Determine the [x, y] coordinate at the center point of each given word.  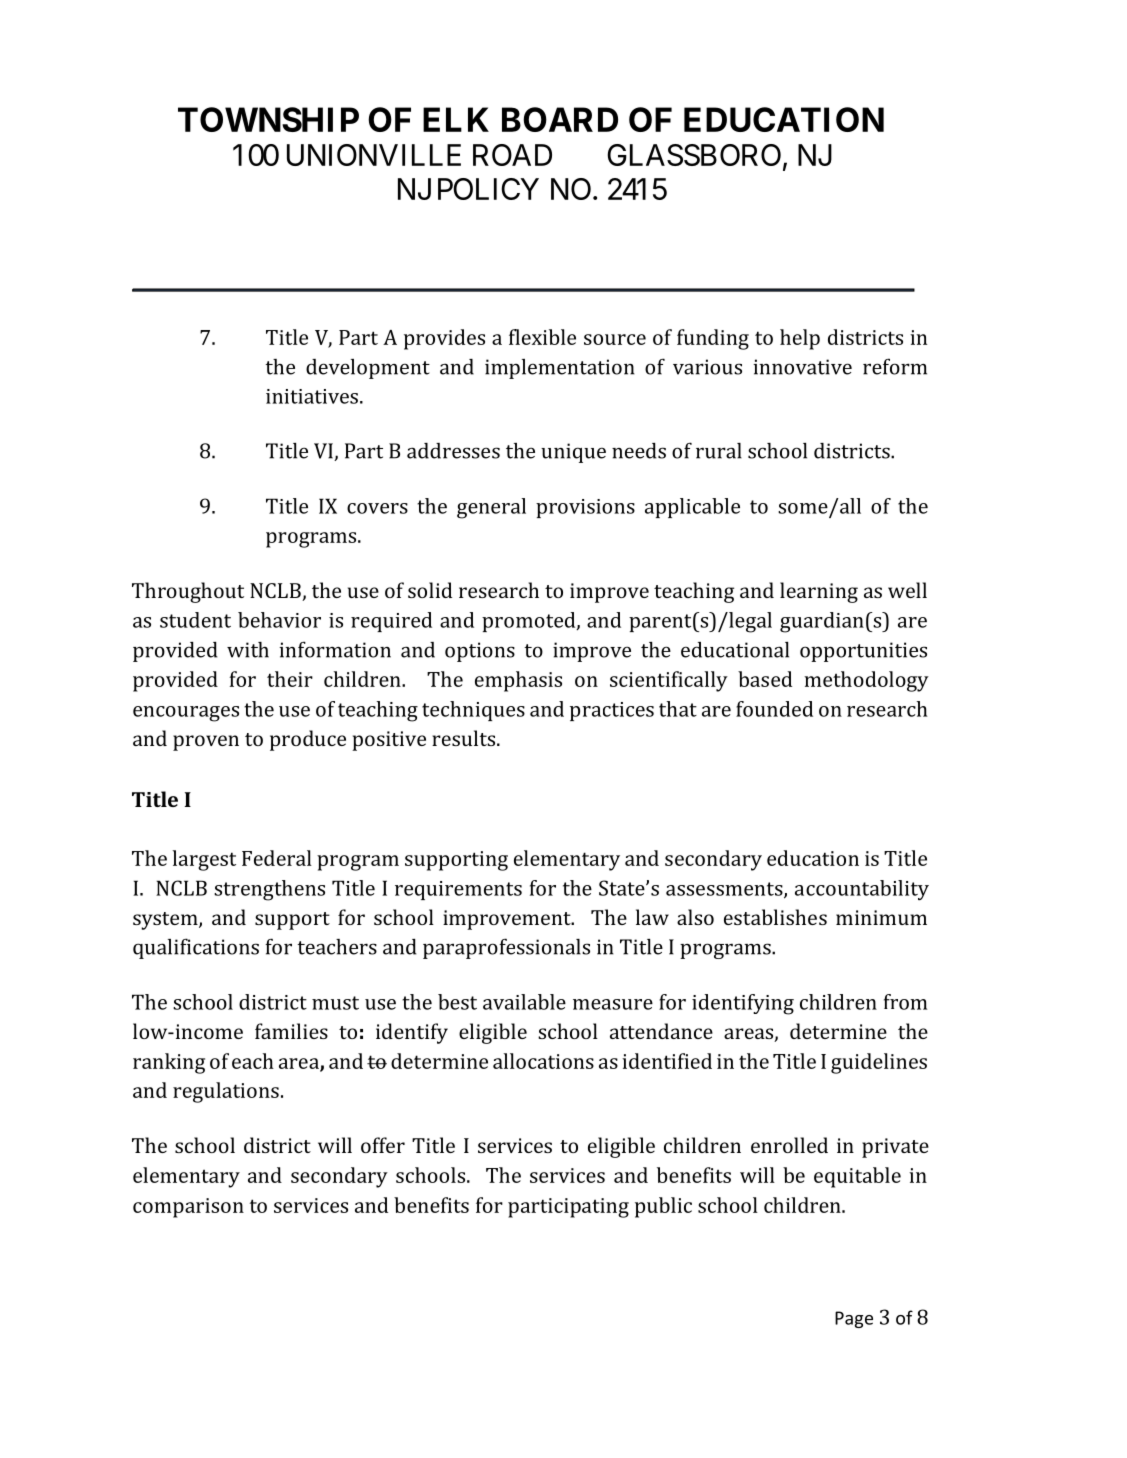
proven [206, 743]
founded [774, 709]
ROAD [512, 155]
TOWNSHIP [268, 119]
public [663, 1207]
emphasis [518, 681]
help [800, 339]
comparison [188, 1208]
